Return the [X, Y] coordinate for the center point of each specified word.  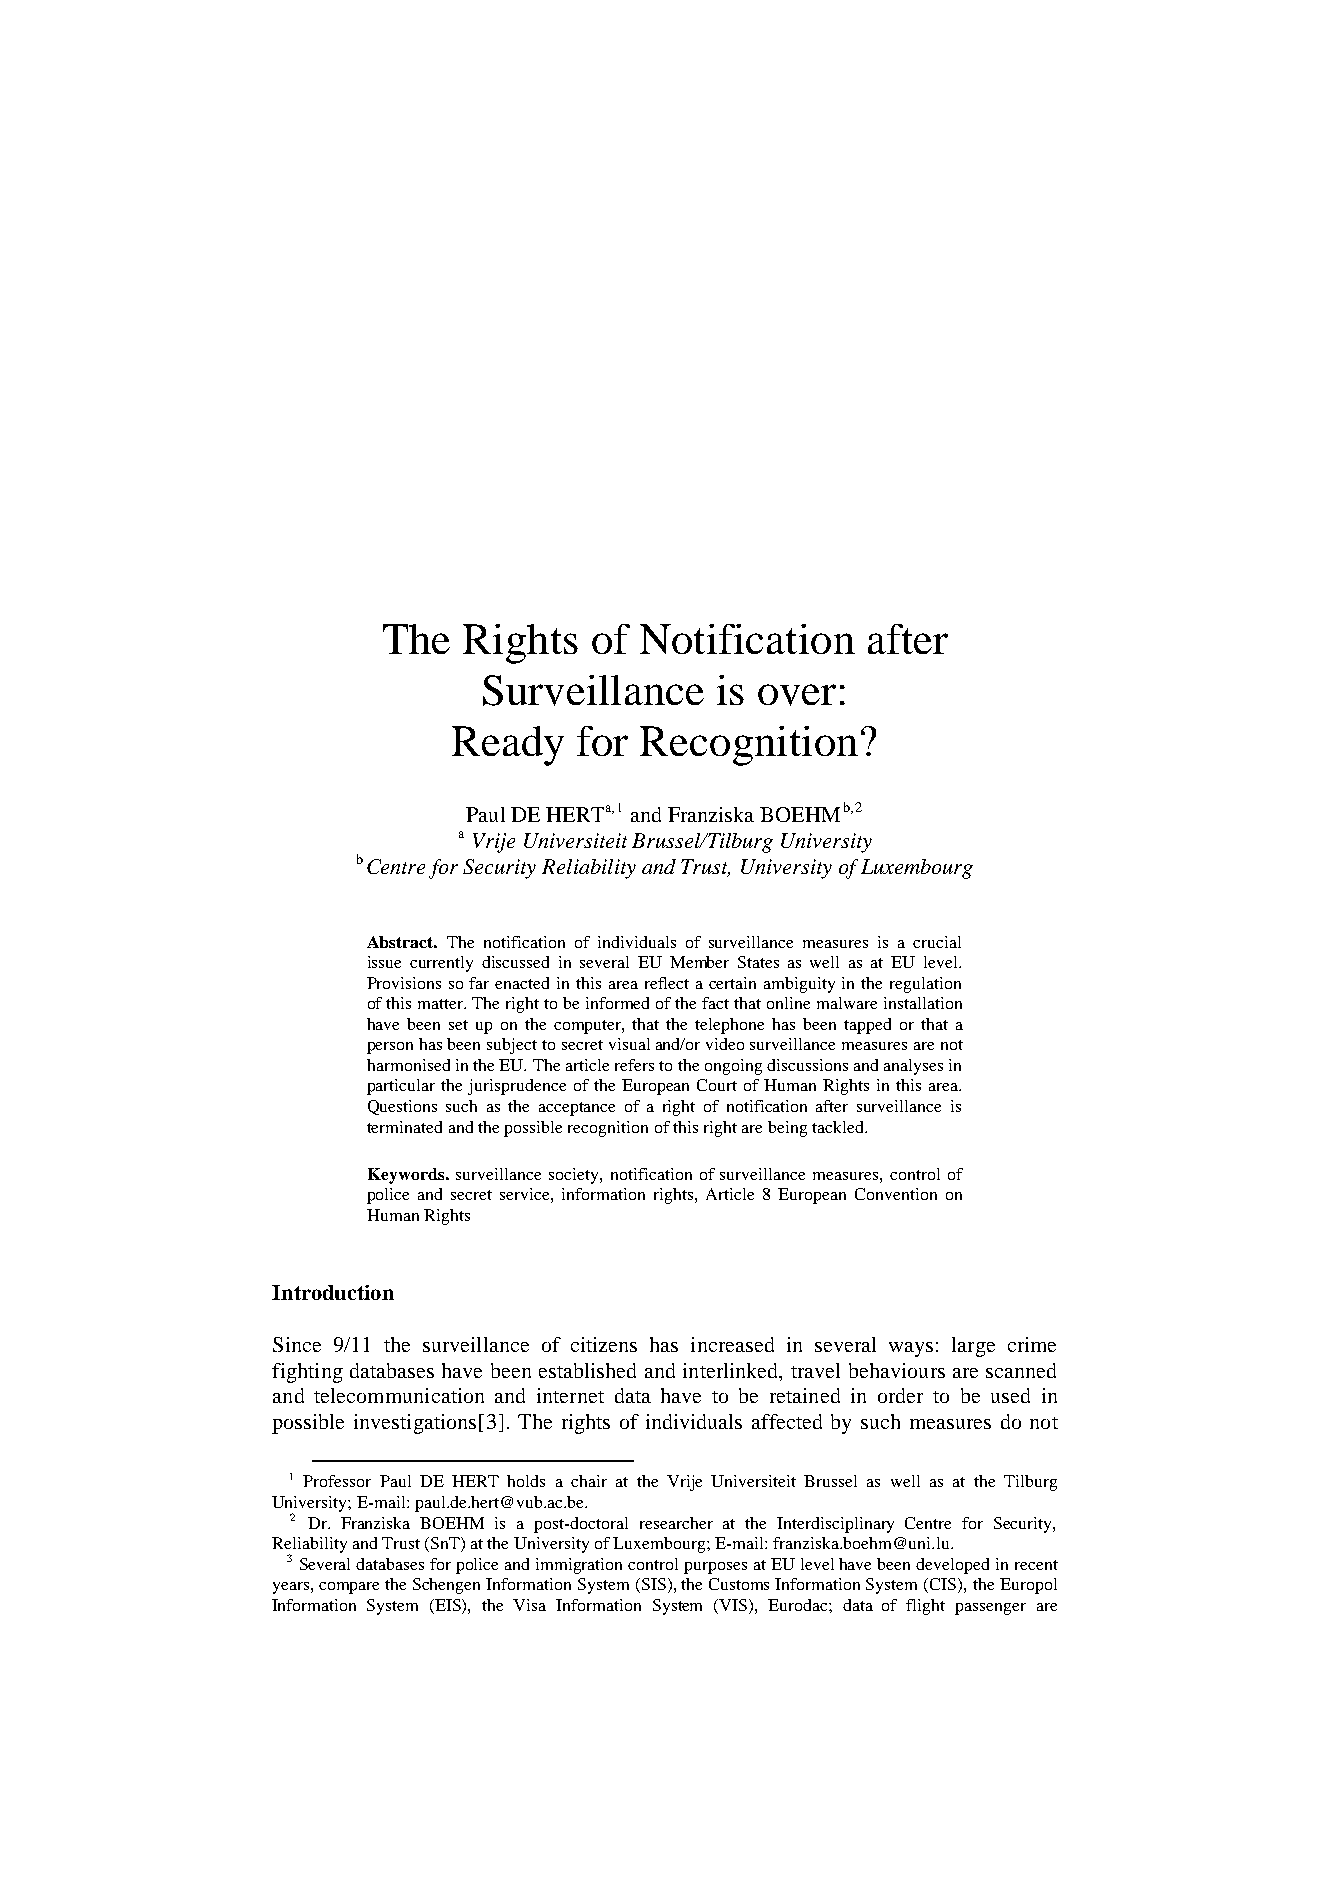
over [797, 695]
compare [349, 1588]
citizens [604, 1344]
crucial [937, 942]
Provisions [404, 983]
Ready [508, 746]
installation [923, 1003]
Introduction [333, 1292]
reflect [667, 983]
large [973, 1347]
